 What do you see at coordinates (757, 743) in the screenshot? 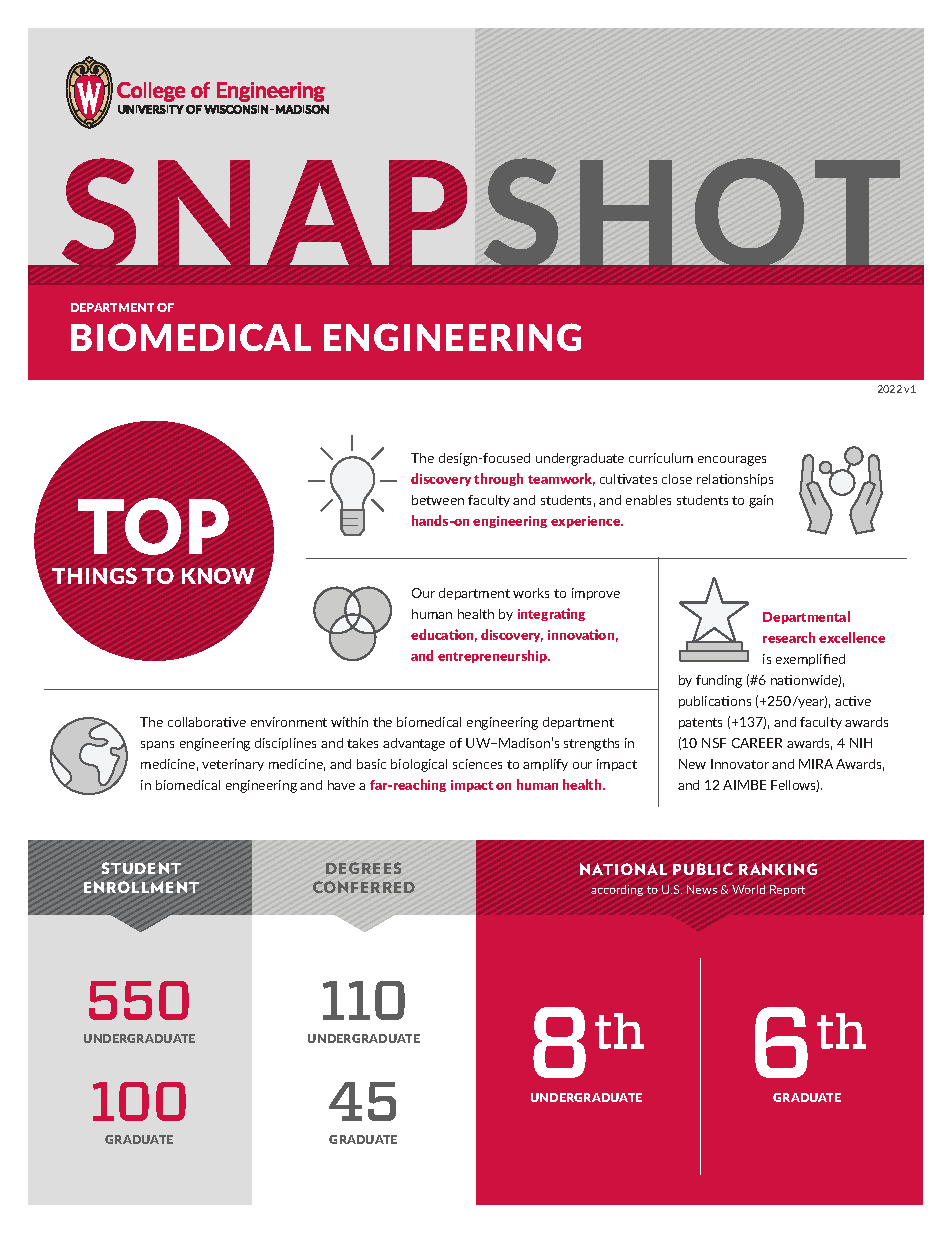
I see `CAREER` at bounding box center [757, 743].
